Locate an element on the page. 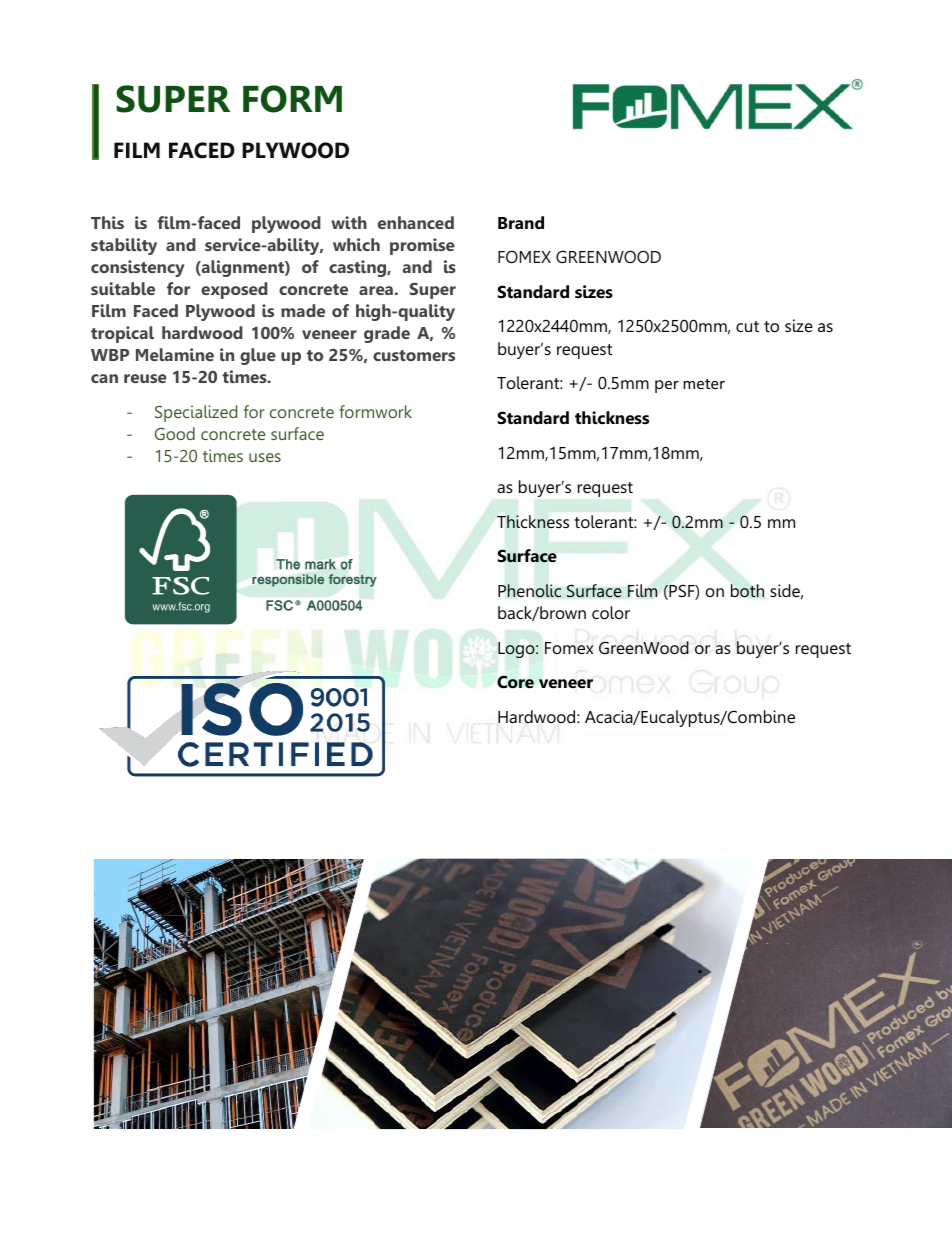 This document has width=952, height=1233. Good is located at coordinates (175, 433).
